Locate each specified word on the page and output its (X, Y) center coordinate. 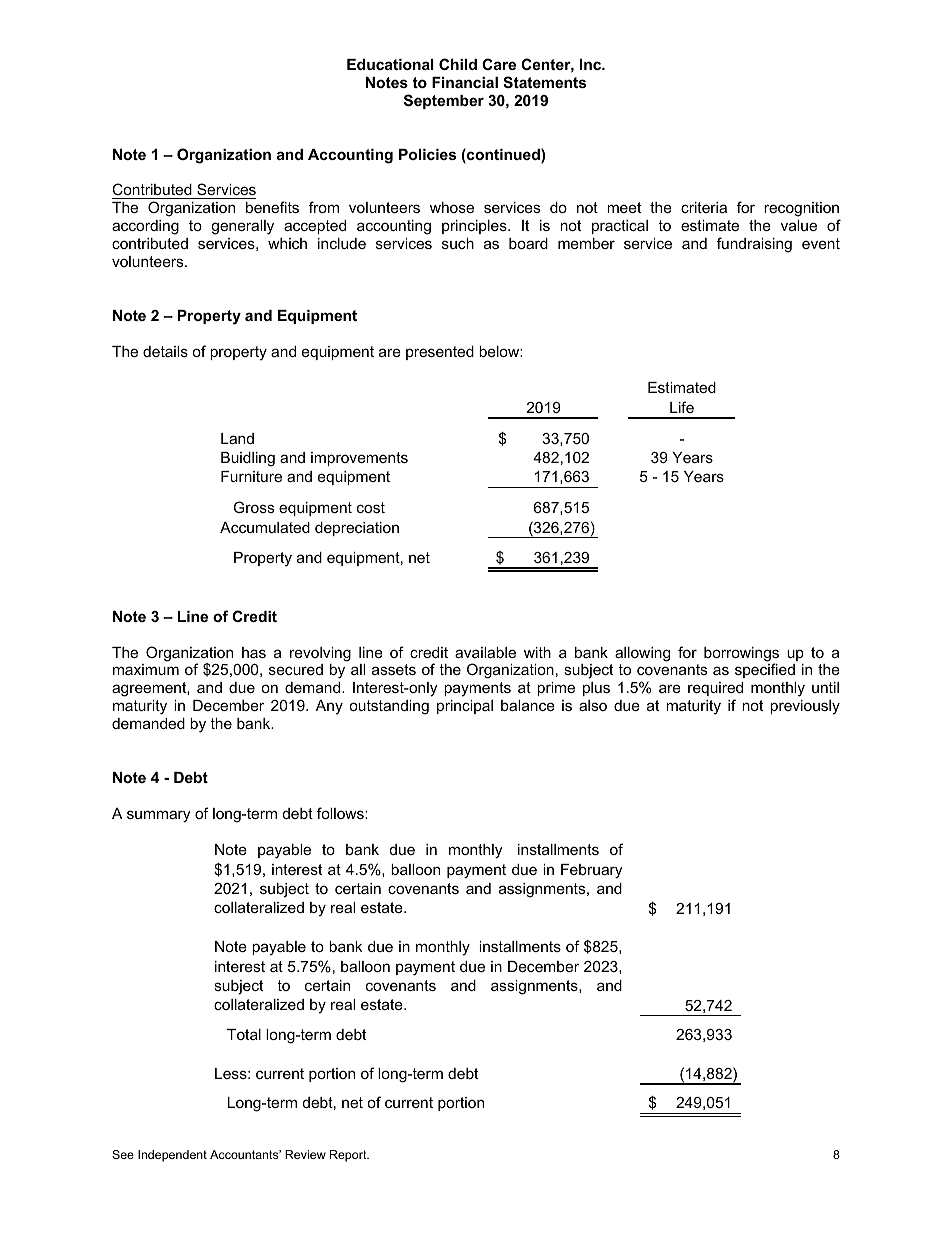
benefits (272, 207)
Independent (172, 1156)
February (591, 871)
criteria (704, 207)
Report (349, 1156)
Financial (465, 82)
